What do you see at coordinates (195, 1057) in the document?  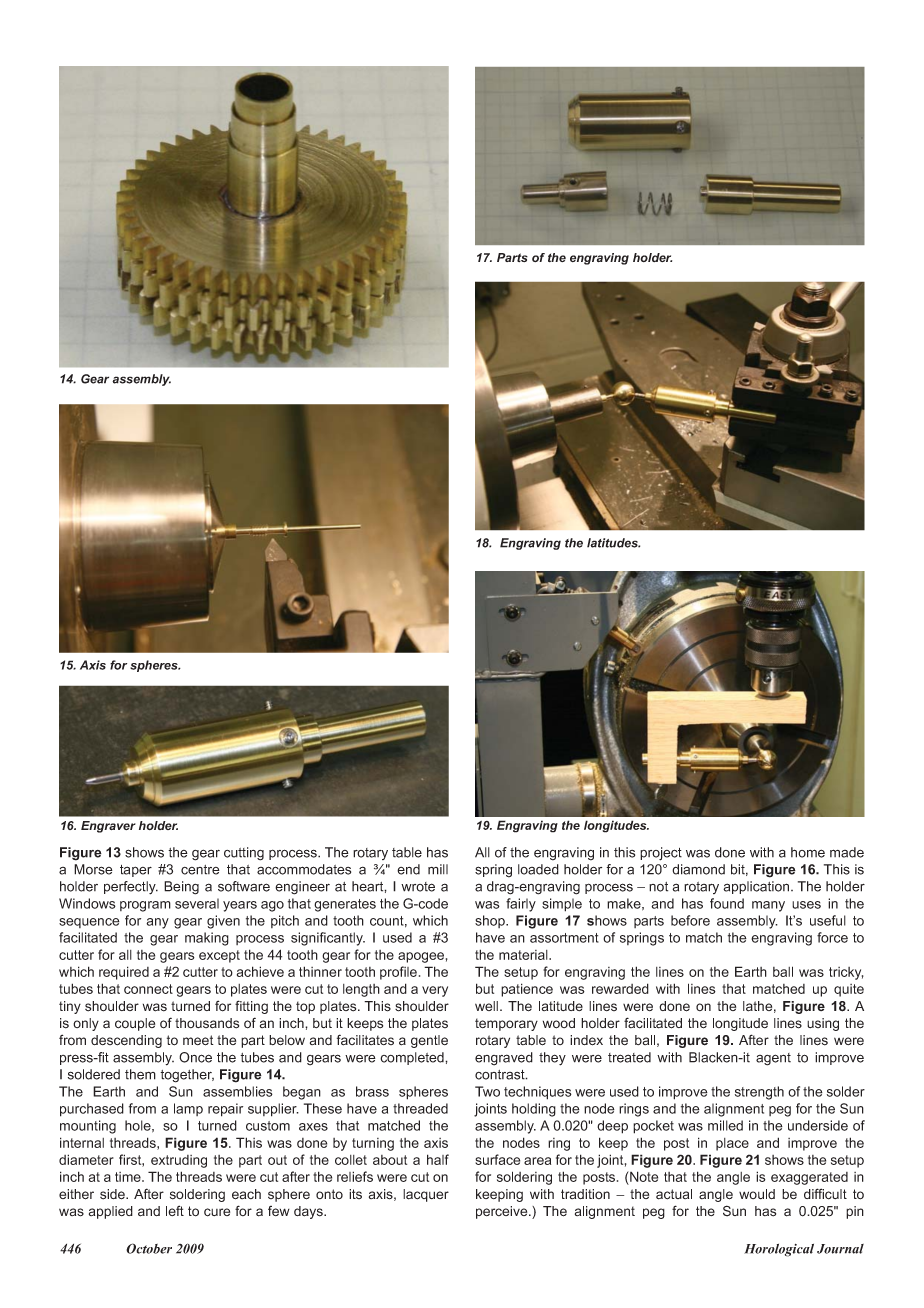 I see `Once` at bounding box center [195, 1057].
